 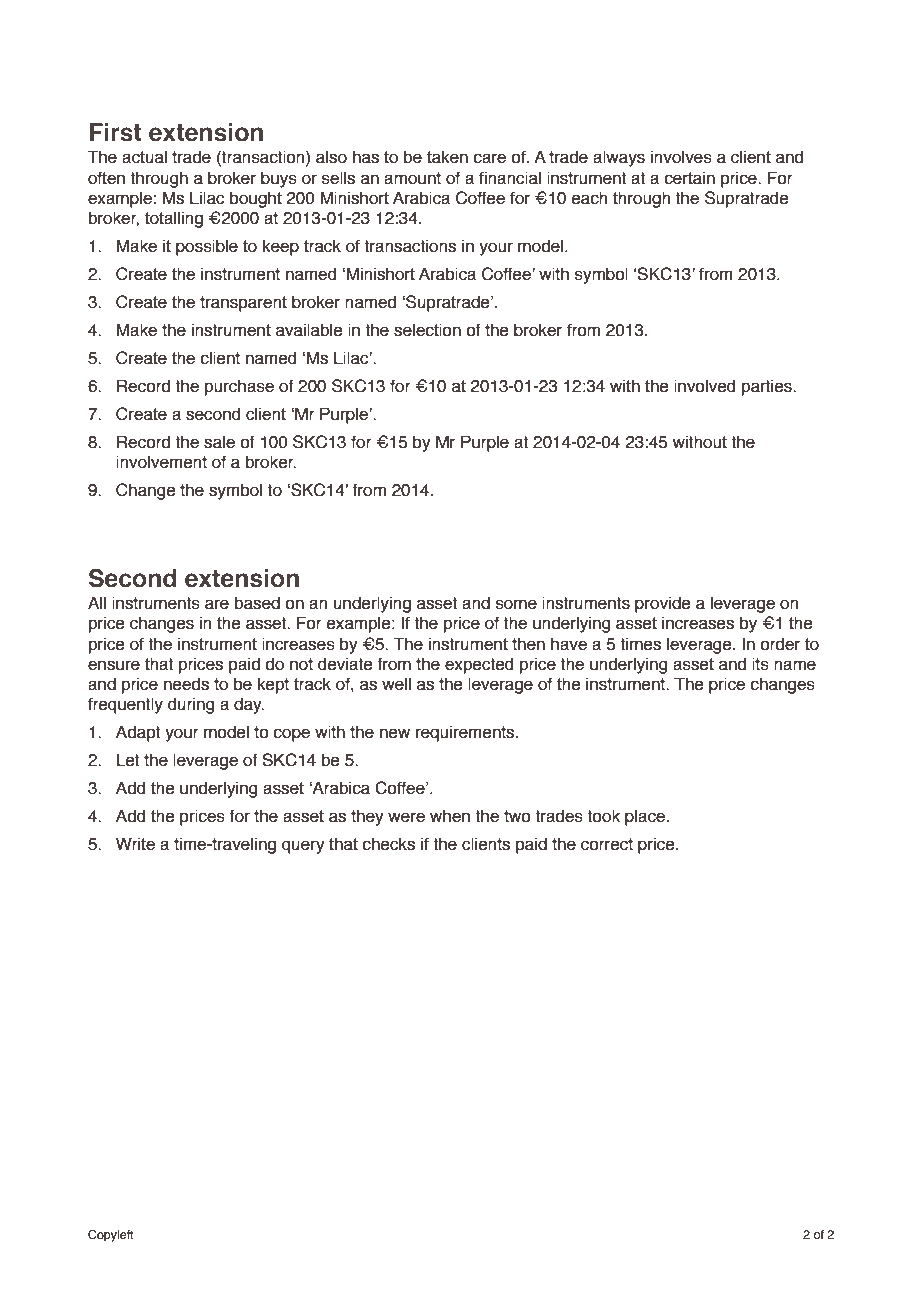 I want to click on correct, so click(x=607, y=844).
